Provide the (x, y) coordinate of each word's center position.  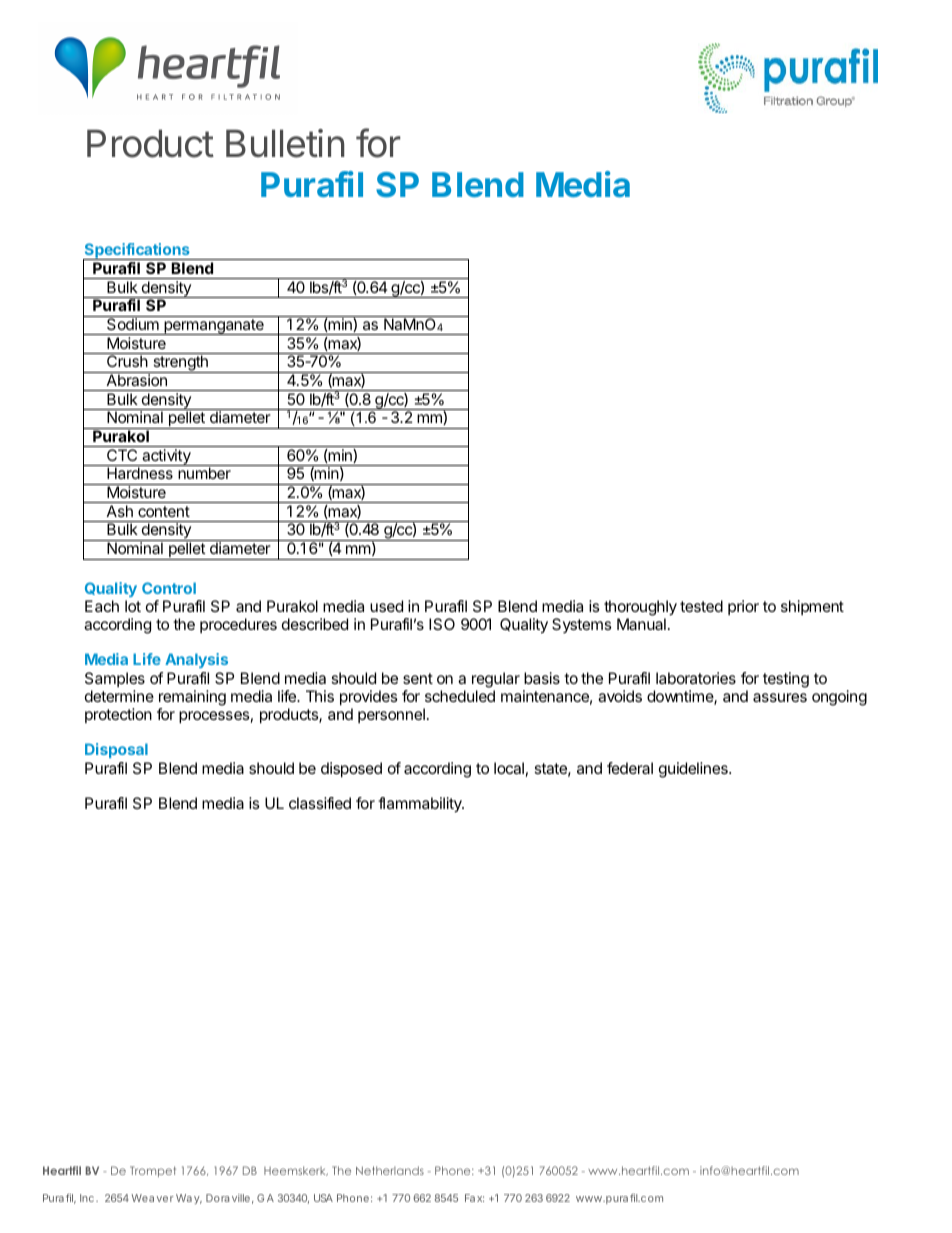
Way (189, 1199)
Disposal (116, 750)
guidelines (694, 770)
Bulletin (285, 143)
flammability (421, 805)
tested (701, 606)
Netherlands (390, 1170)
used (386, 606)
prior (743, 607)
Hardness (140, 473)
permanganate (214, 327)
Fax (474, 1198)
